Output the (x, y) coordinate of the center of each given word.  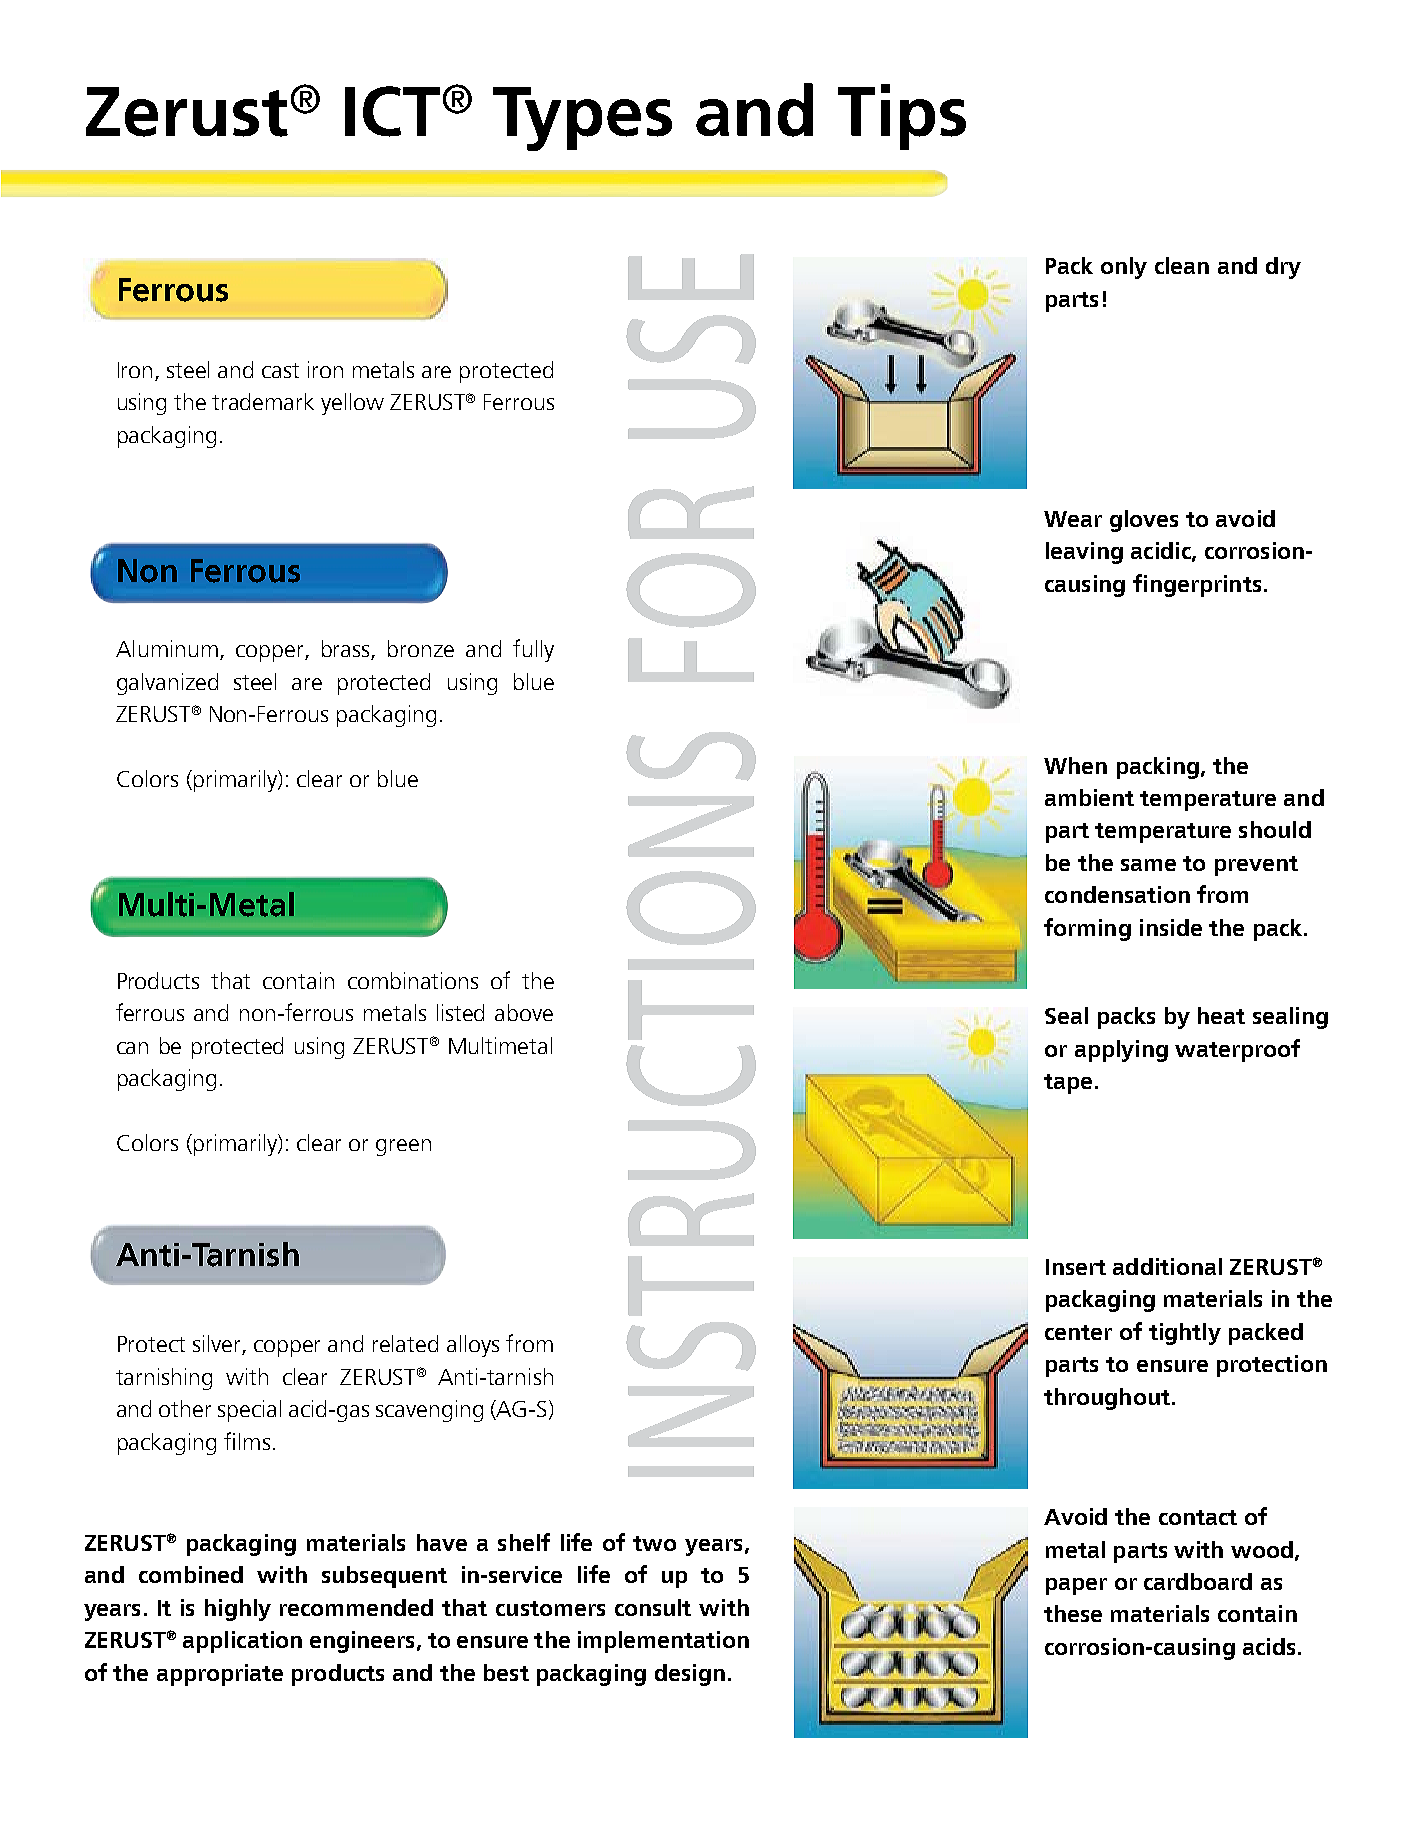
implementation (663, 1642)
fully (533, 650)
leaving (1084, 553)
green (403, 1147)
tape (1068, 1084)
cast (280, 370)
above (524, 1012)
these (1073, 1613)
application (242, 1642)
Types (582, 119)
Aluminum (167, 648)
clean (1182, 265)
